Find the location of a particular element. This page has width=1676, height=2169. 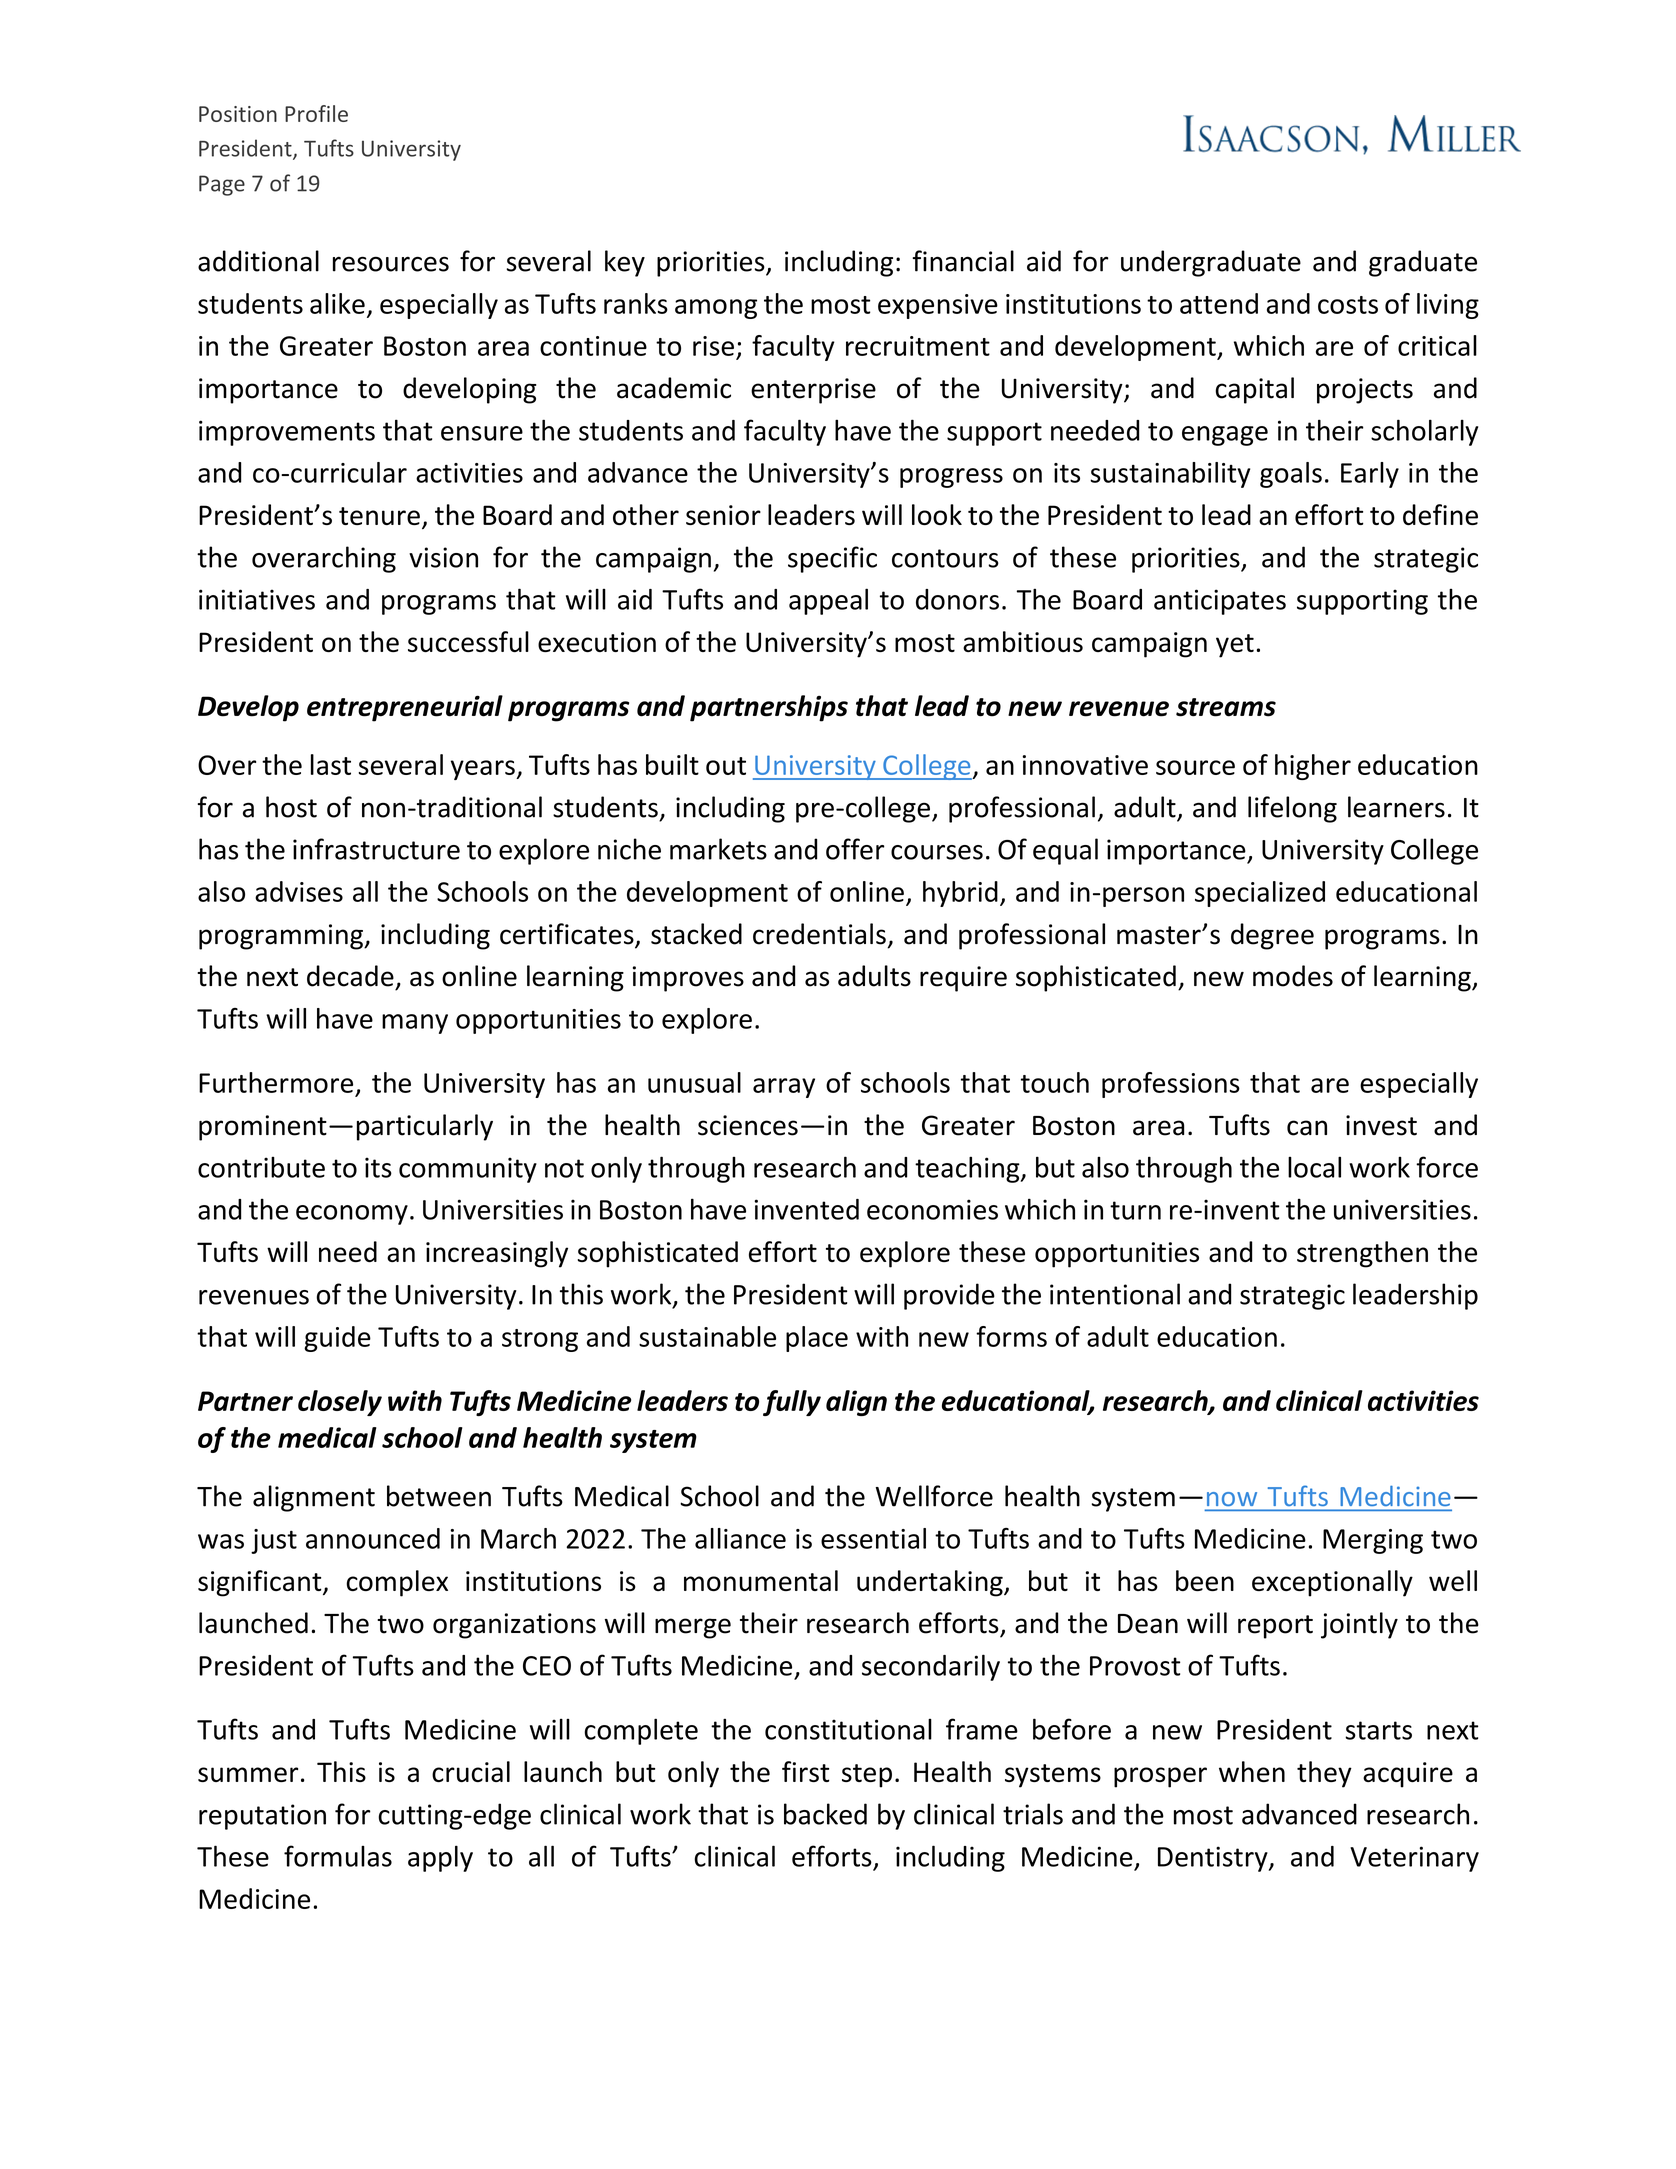

backed is located at coordinates (825, 1814).
